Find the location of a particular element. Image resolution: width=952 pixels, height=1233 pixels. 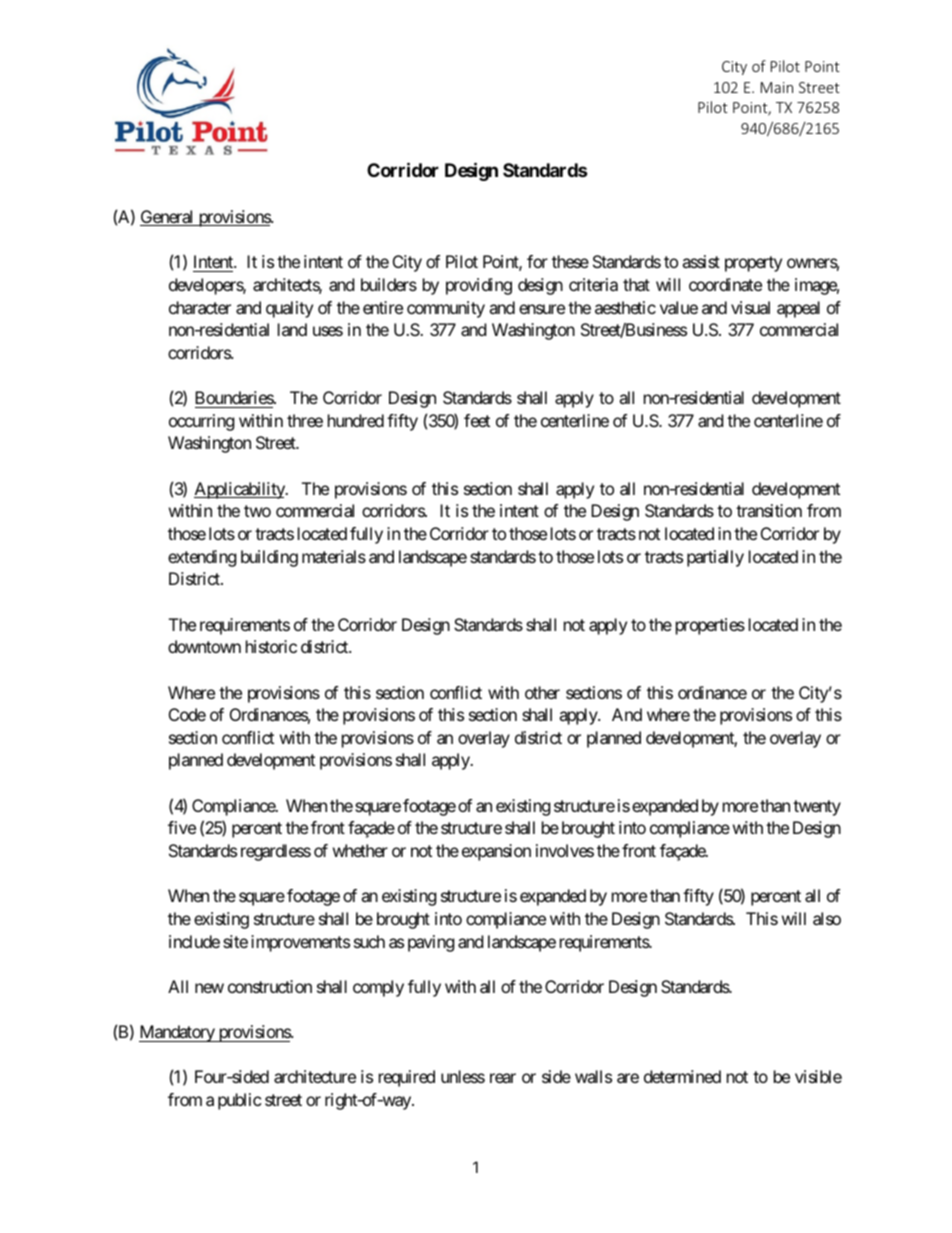

rear is located at coordinates (503, 1078).
